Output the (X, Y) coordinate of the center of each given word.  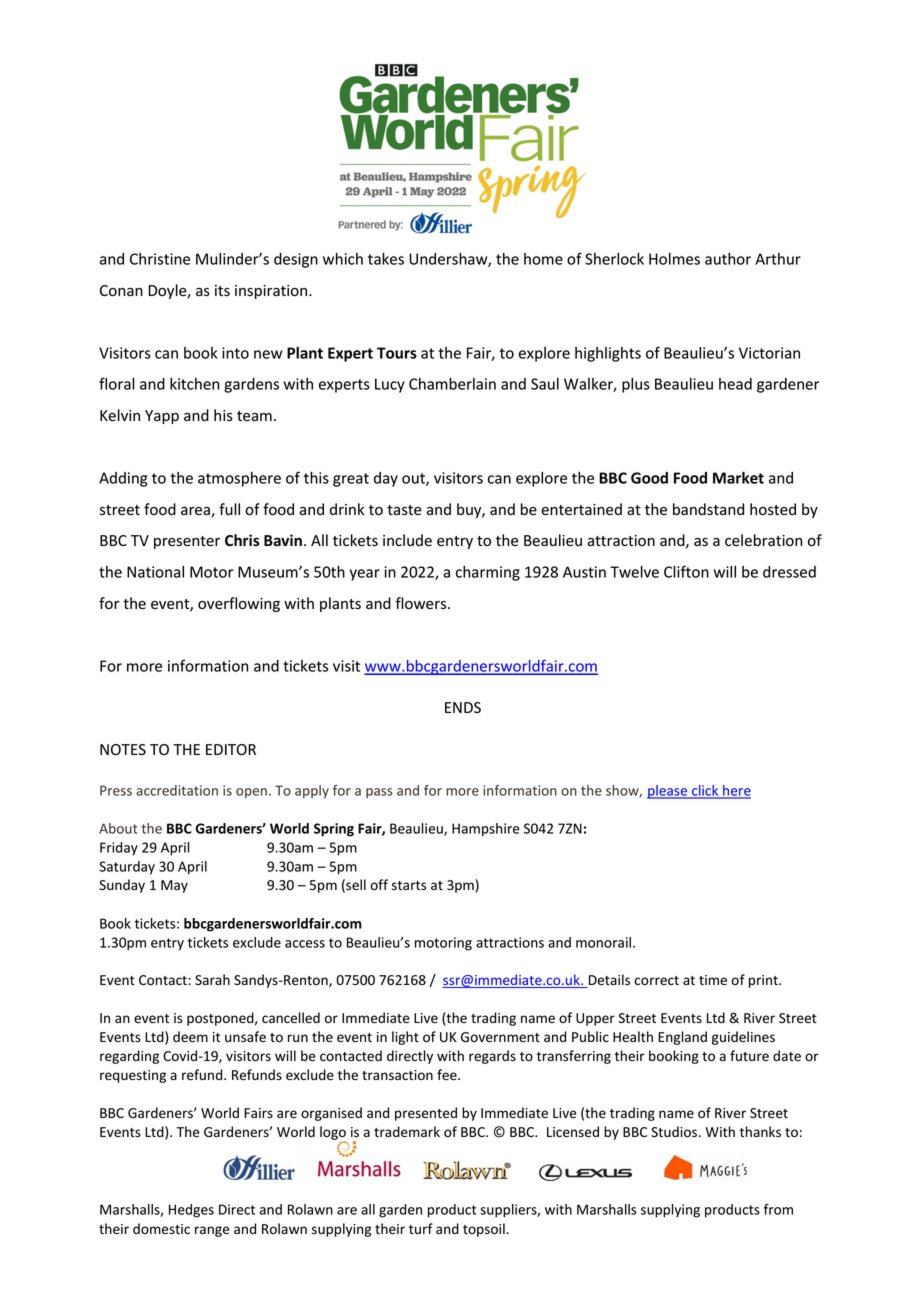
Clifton (686, 571)
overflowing (239, 604)
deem (190, 1037)
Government (500, 1037)
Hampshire (486, 830)
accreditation (177, 790)
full (229, 509)
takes (386, 259)
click (705, 791)
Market (738, 477)
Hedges (191, 1211)
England (682, 1038)
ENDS (463, 707)
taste (404, 510)
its (222, 291)
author (728, 259)
